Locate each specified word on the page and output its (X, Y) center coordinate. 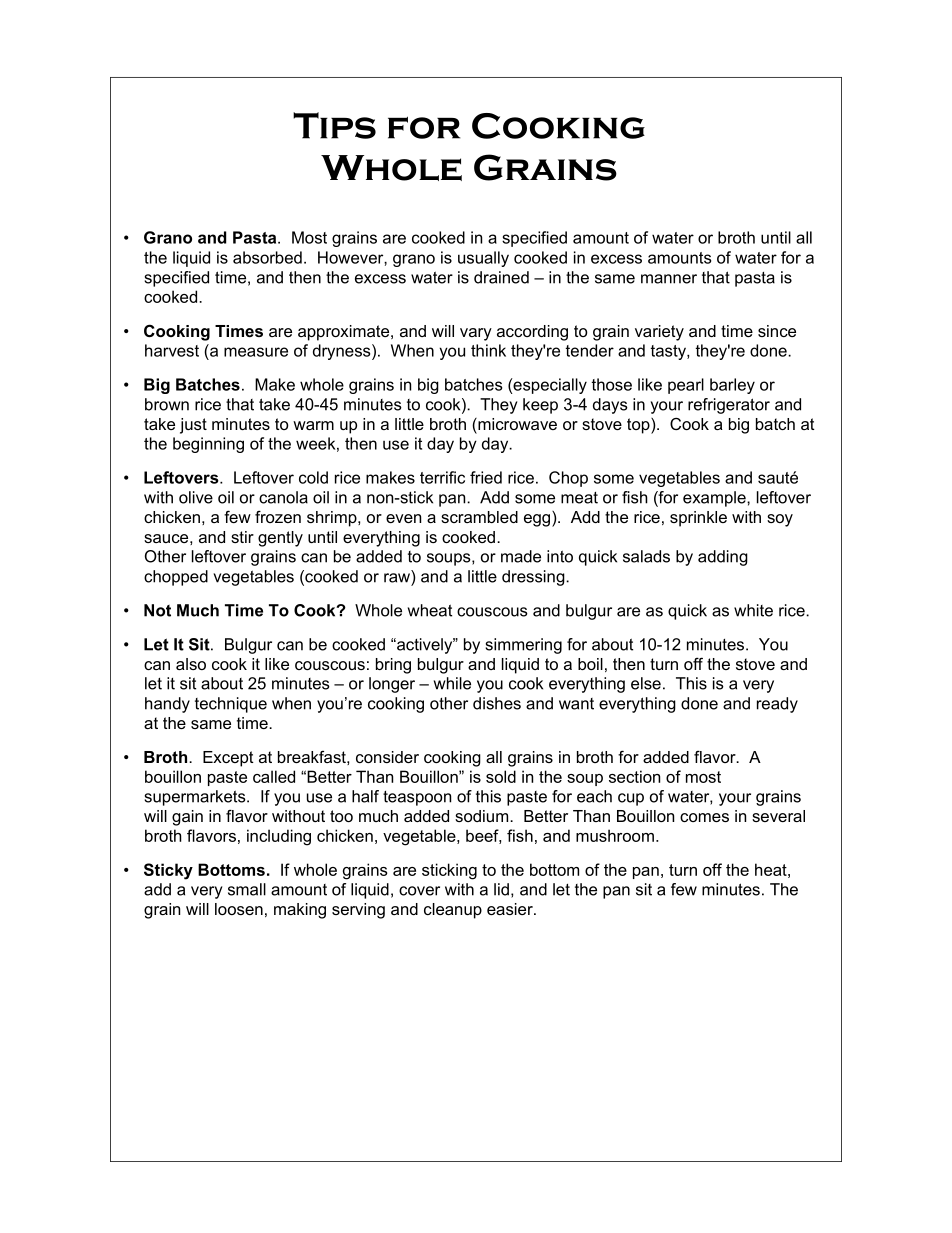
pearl (686, 386)
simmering (523, 646)
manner (669, 279)
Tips (334, 125)
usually (483, 259)
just (193, 426)
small (247, 889)
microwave (516, 424)
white (753, 610)
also (191, 664)
